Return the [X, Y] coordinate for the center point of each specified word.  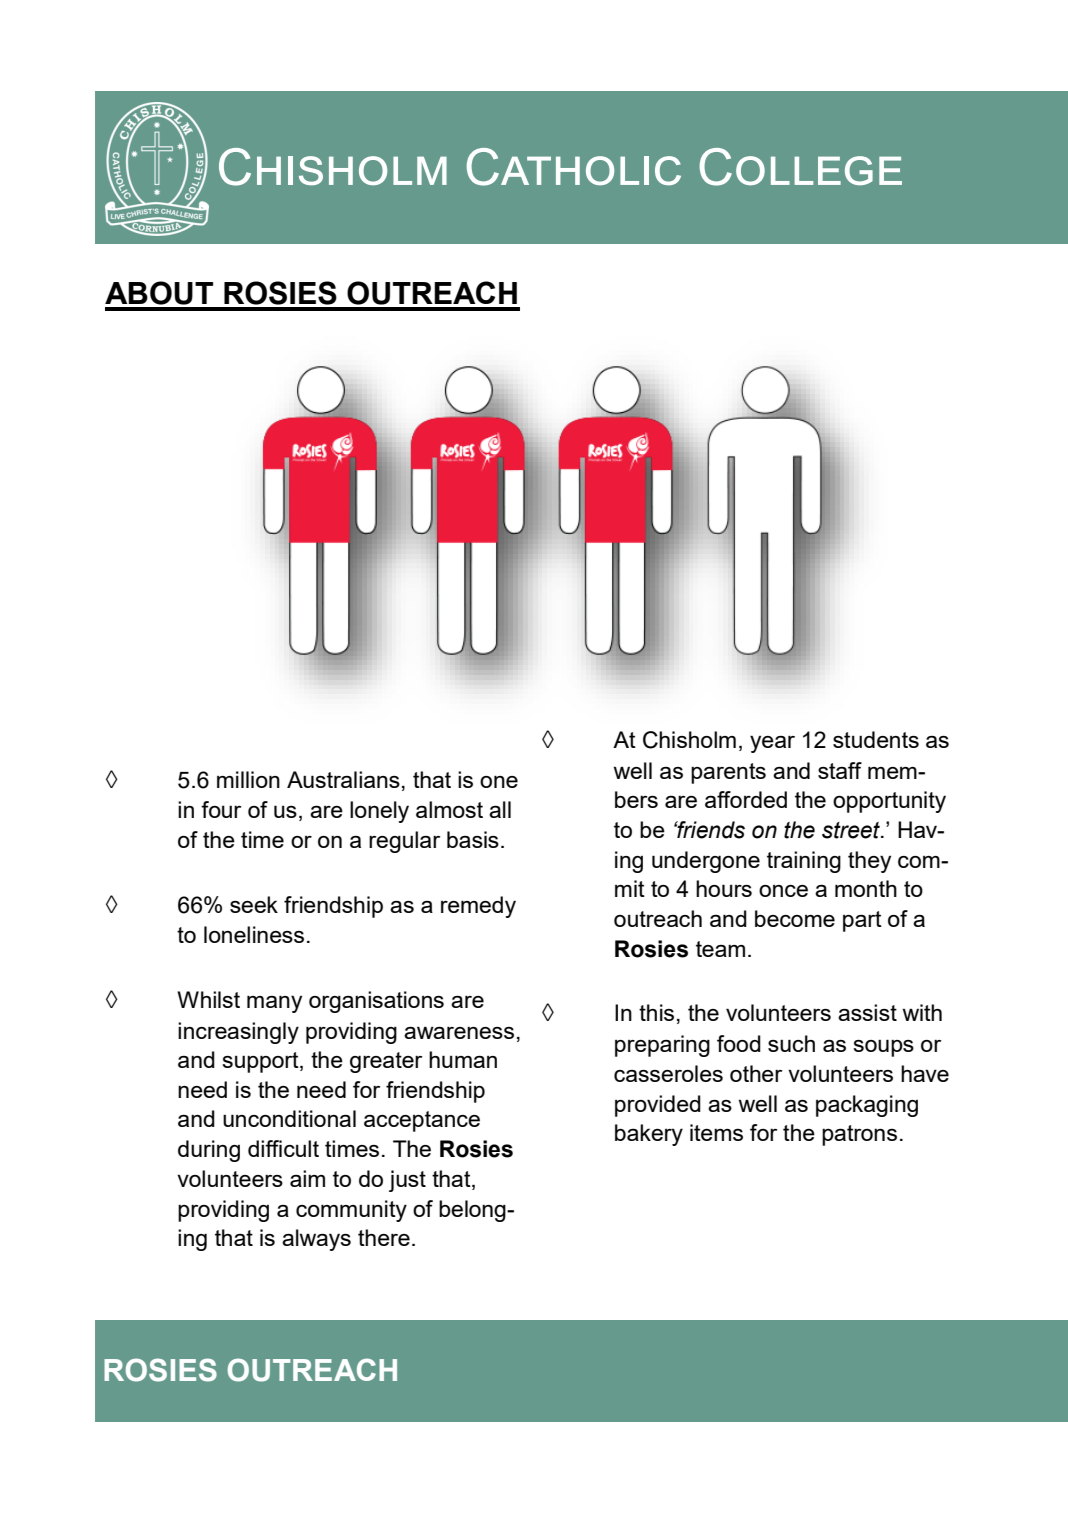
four [221, 809]
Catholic [574, 167]
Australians [343, 779]
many [274, 1004]
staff [840, 770]
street [852, 830]
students [876, 739]
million [248, 779]
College [800, 167]
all [500, 809]
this [656, 1012]
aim [307, 1178]
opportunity [889, 802]
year [772, 744]
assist [867, 1012]
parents [728, 773]
